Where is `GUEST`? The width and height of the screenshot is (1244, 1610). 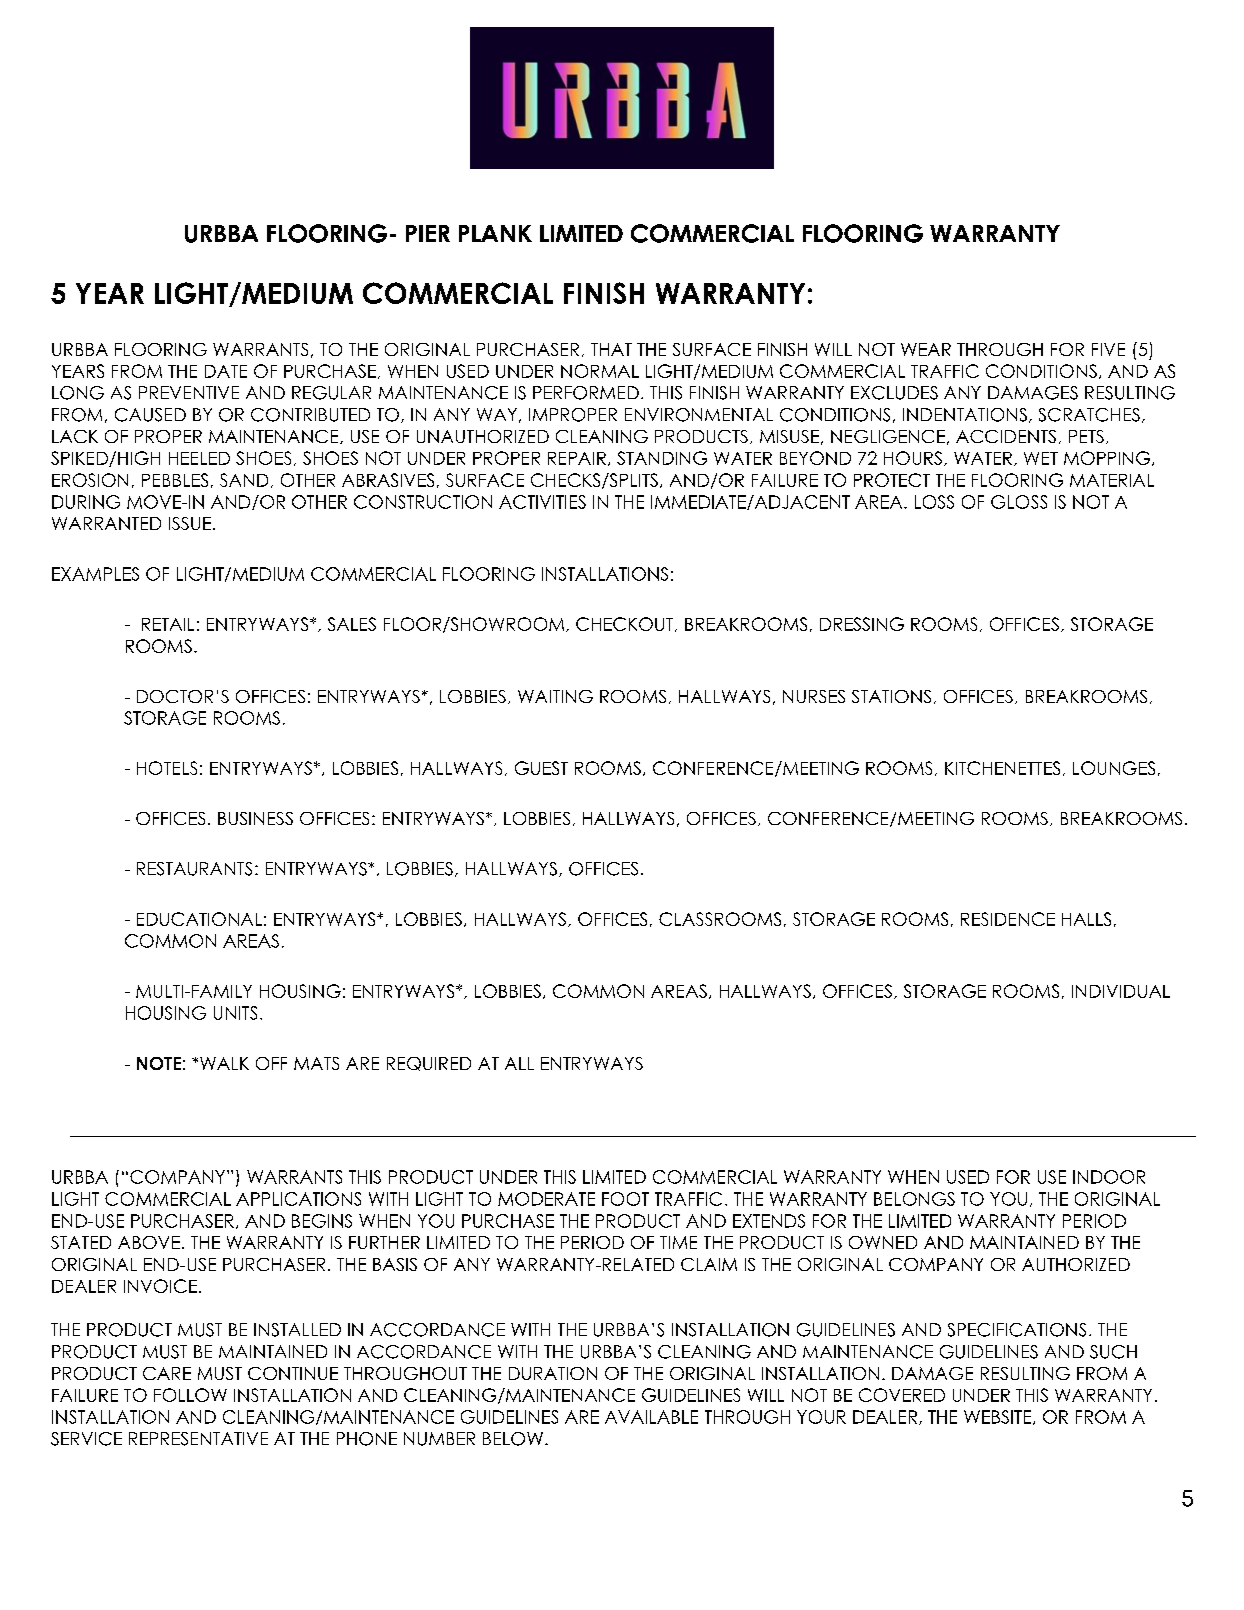 GUEST is located at coordinates (541, 768).
